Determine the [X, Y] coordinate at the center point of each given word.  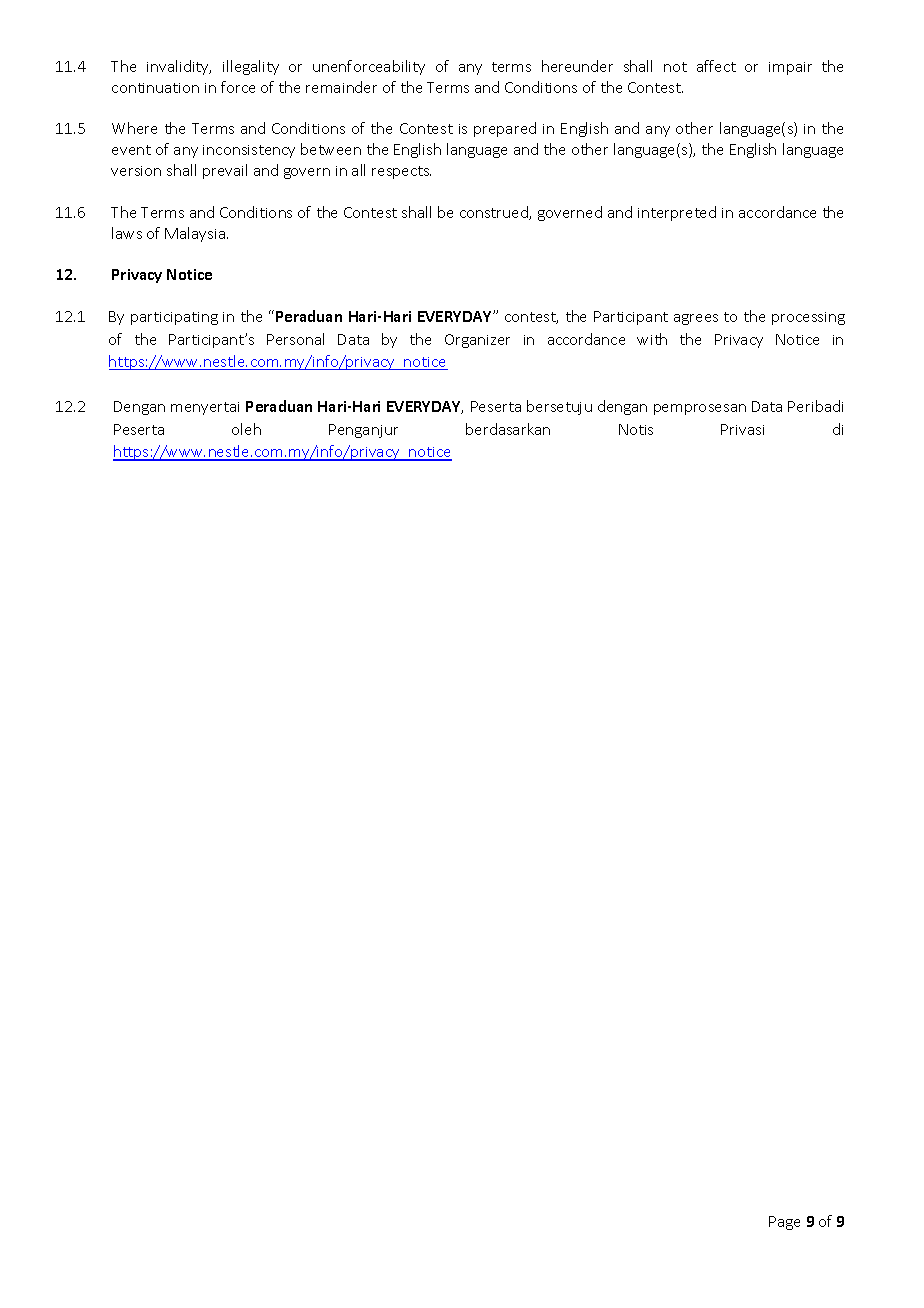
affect [716, 66]
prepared [505, 129]
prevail [225, 171]
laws [127, 233]
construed [495, 213]
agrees [696, 319]
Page [784, 1223]
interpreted [677, 213]
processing [808, 318]
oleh [246, 429]
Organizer [477, 341]
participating [174, 318]
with [652, 339]
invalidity [179, 67]
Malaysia [196, 234]
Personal [295, 339]
